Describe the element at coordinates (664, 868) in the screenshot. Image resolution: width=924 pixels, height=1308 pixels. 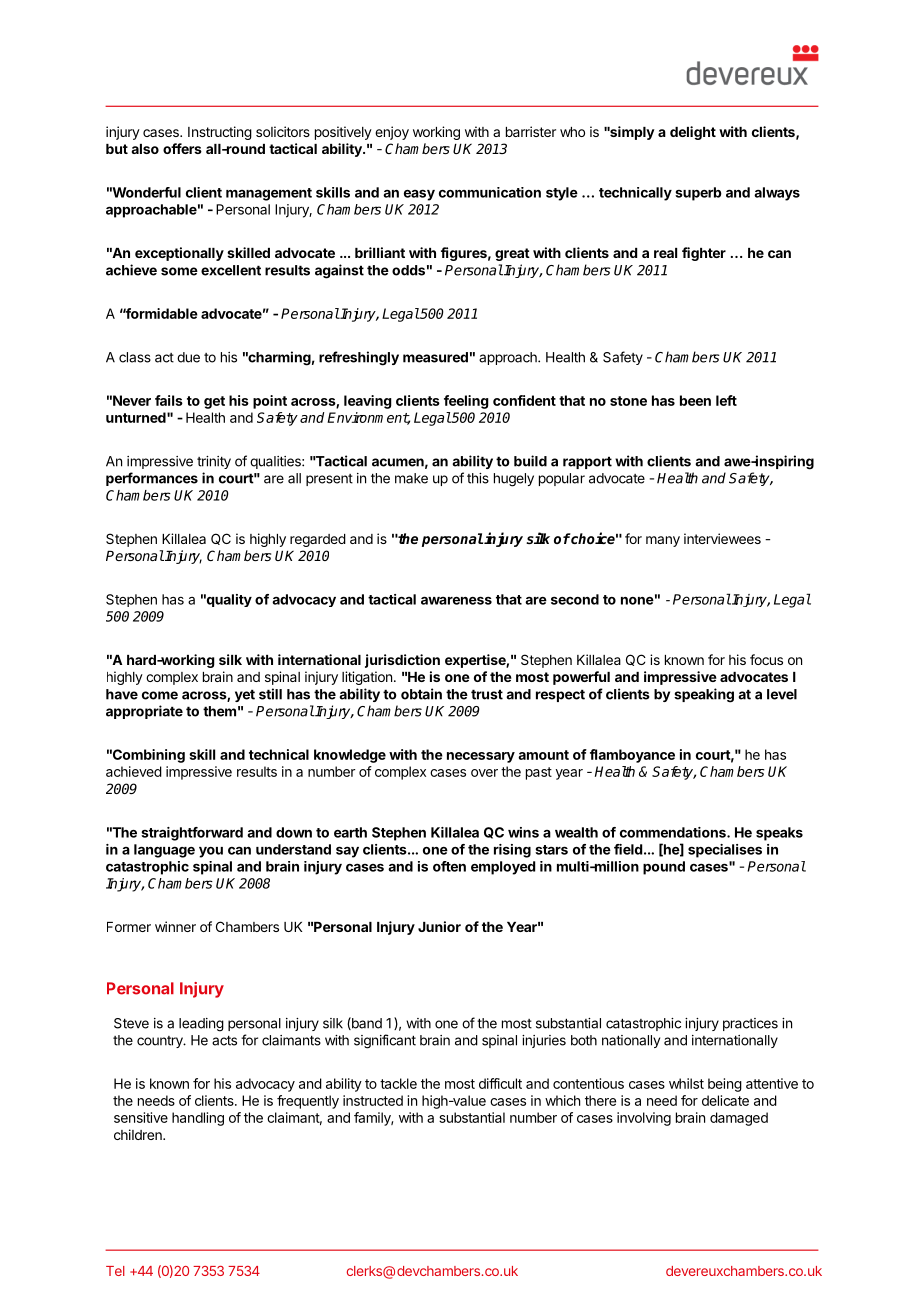
I see `pound` at that location.
